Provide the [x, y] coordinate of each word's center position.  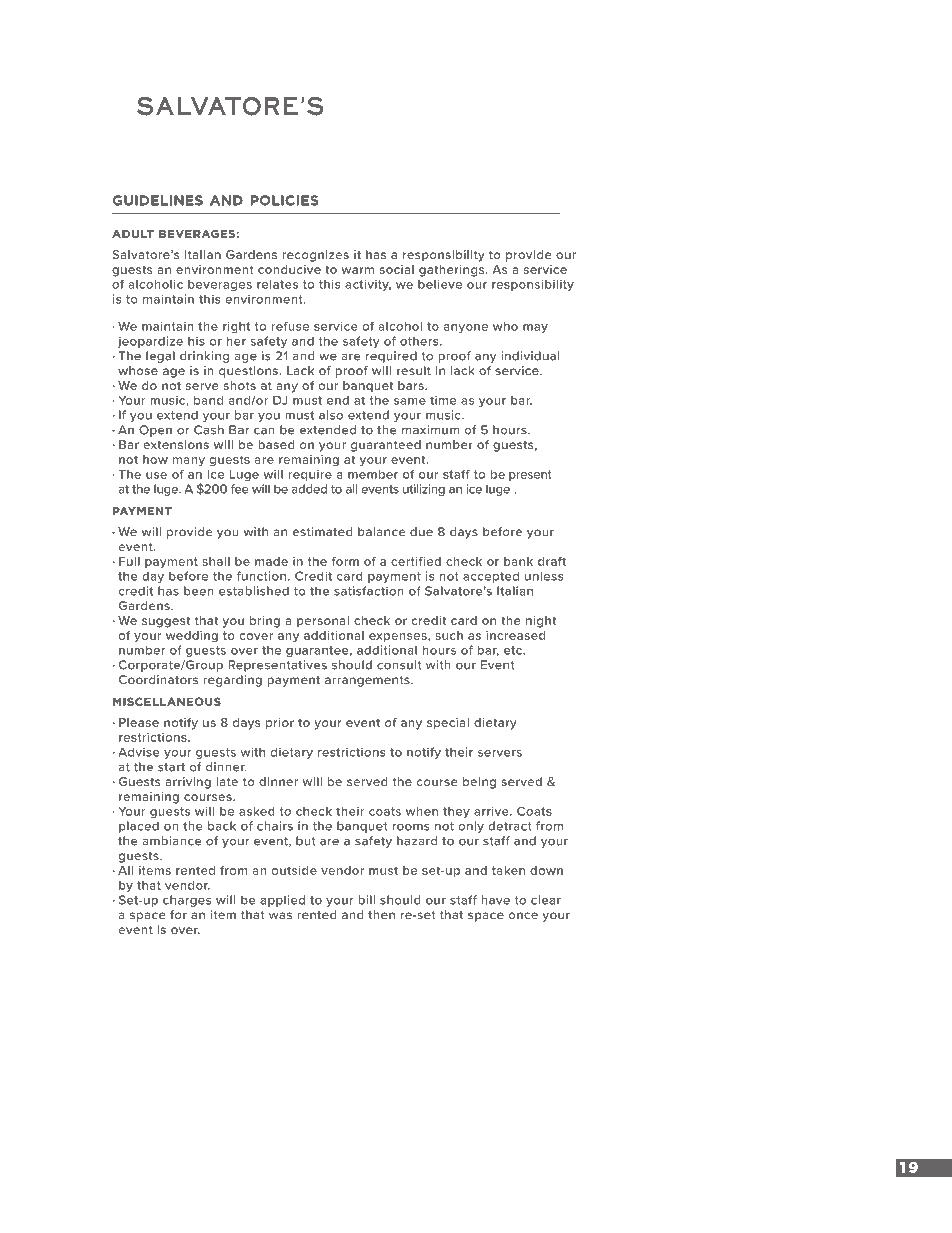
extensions [176, 444]
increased [515, 635]
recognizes [315, 256]
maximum [430, 430]
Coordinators [158, 680]
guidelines [157, 200]
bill [366, 900]
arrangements [368, 681]
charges [187, 901]
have [495, 900]
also [331, 415]
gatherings [453, 271]
